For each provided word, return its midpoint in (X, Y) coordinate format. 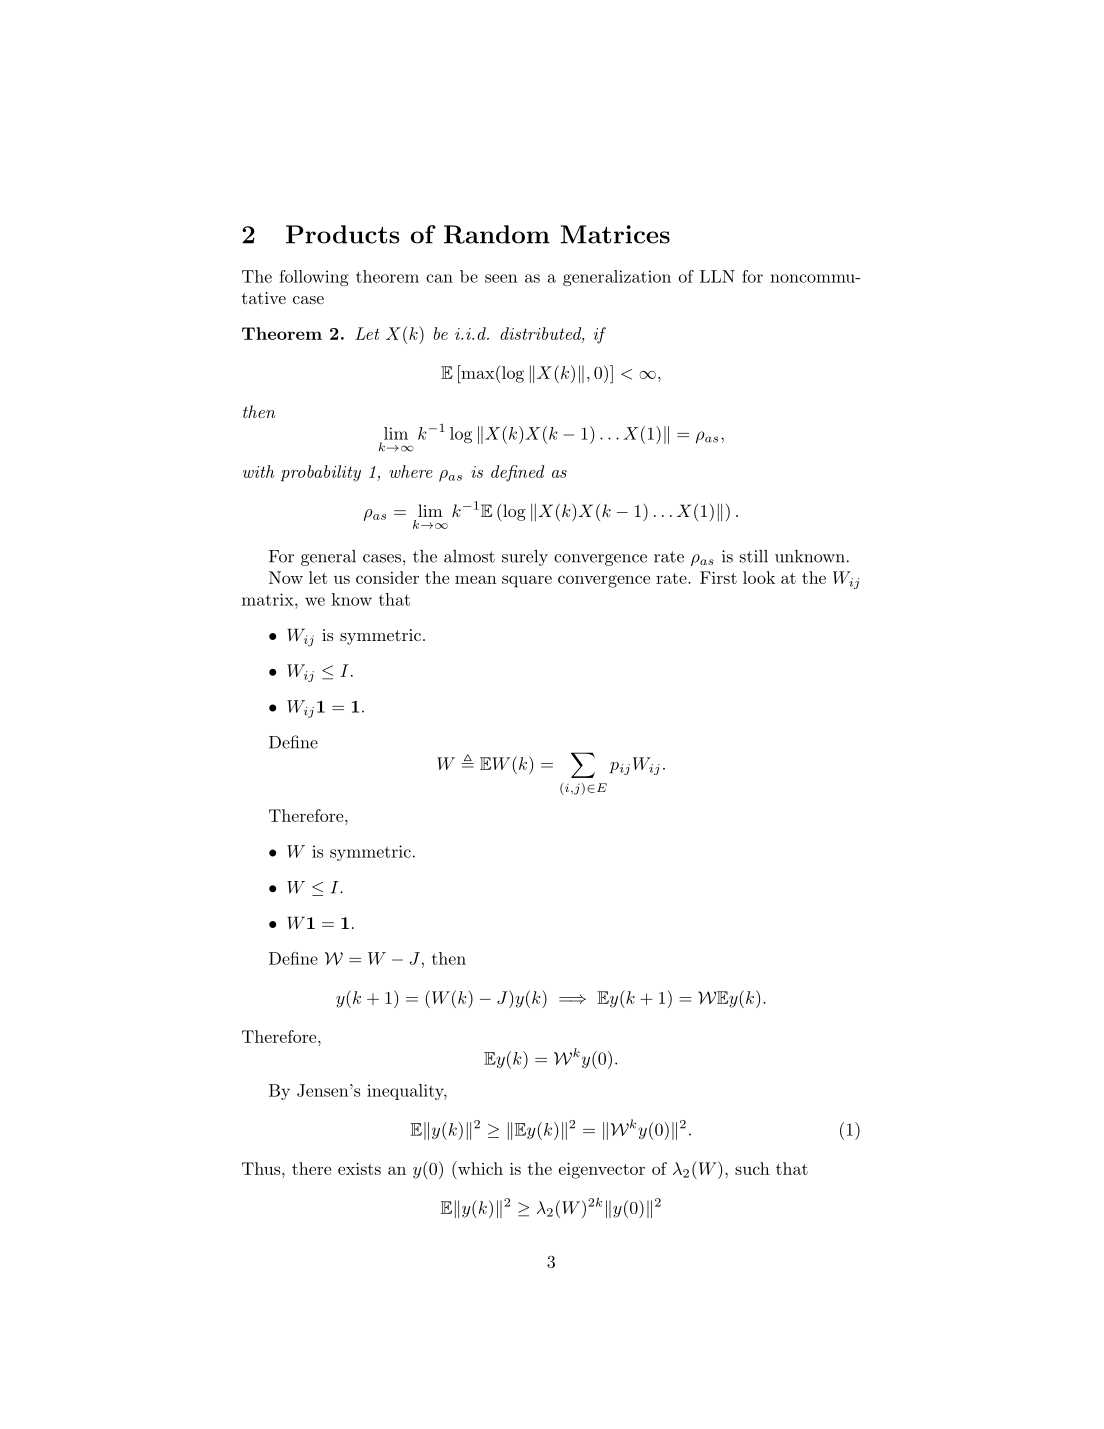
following (314, 278)
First (718, 577)
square (527, 581)
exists (359, 1169)
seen (501, 278)
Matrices (615, 234)
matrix (269, 599)
